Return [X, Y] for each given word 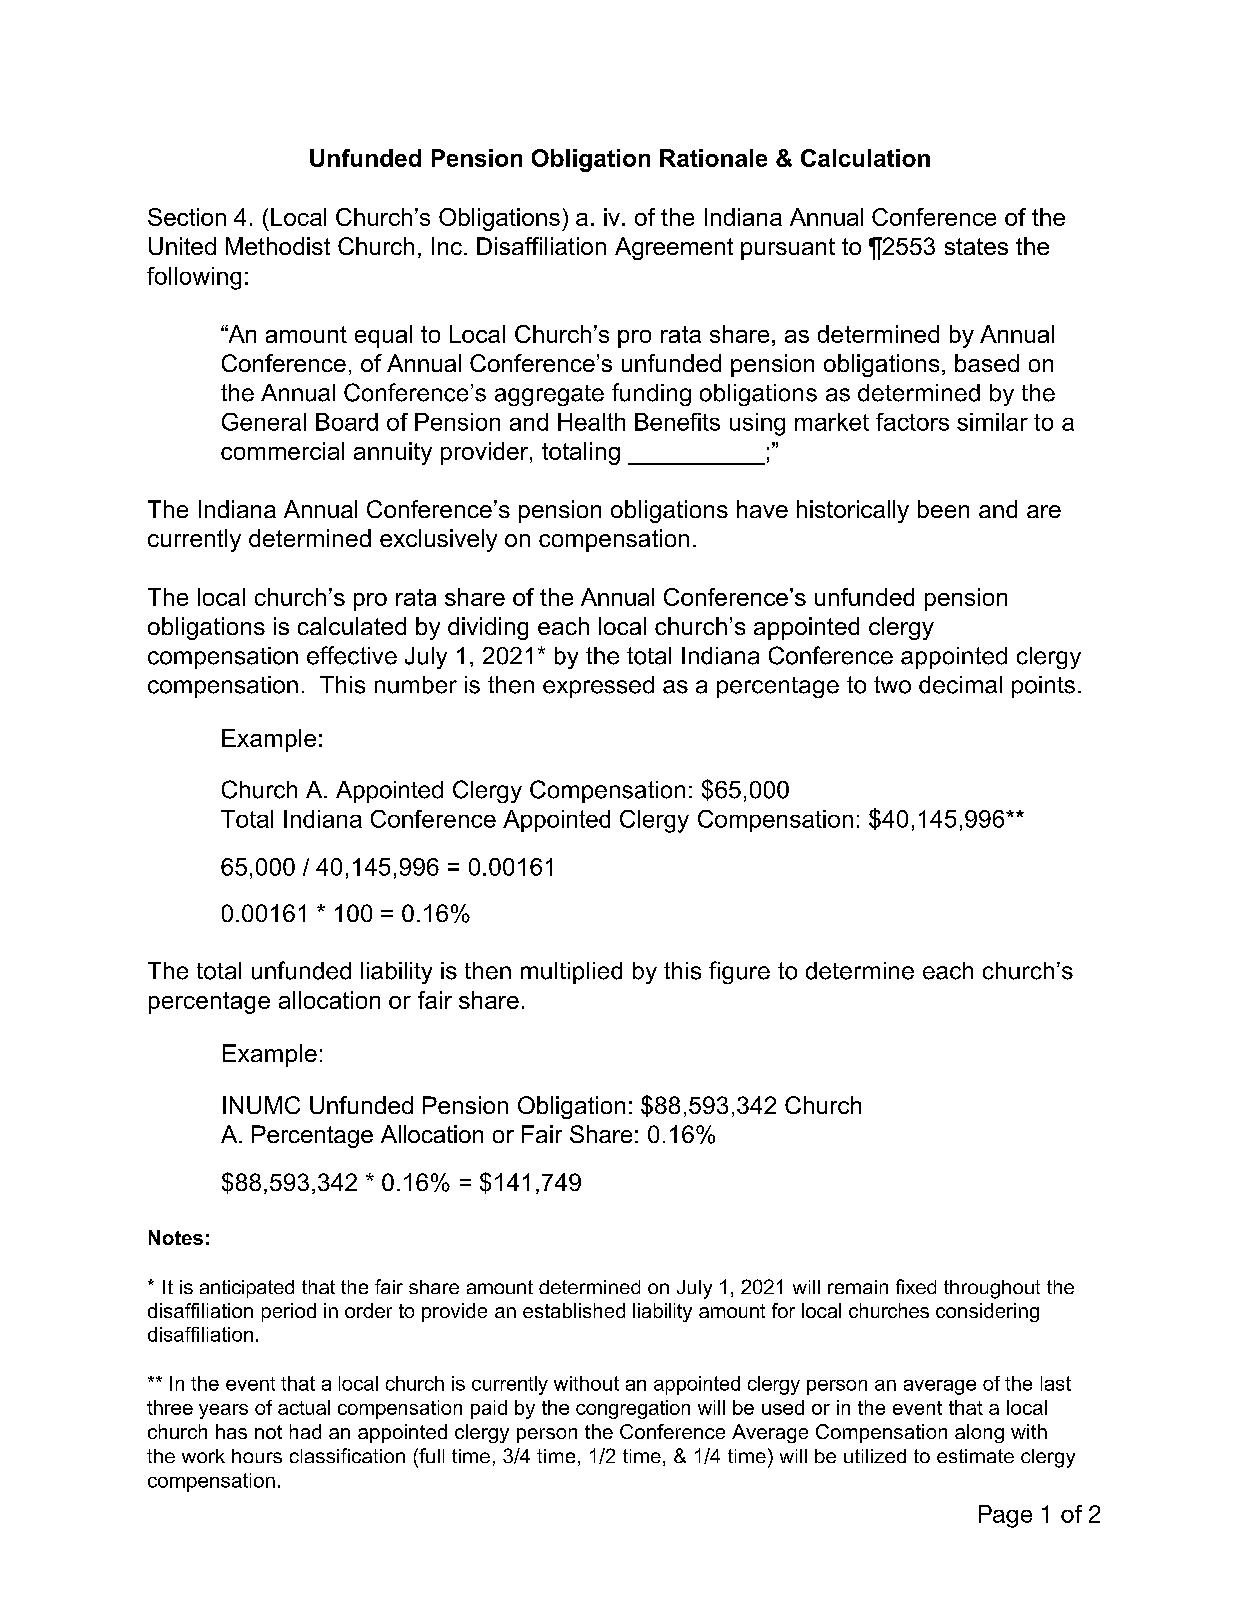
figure [739, 972]
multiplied [571, 973]
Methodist [278, 246]
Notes [176, 1237]
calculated [352, 626]
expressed [598, 687]
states [976, 246]
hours [257, 1456]
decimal [960, 685]
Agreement [674, 248]
